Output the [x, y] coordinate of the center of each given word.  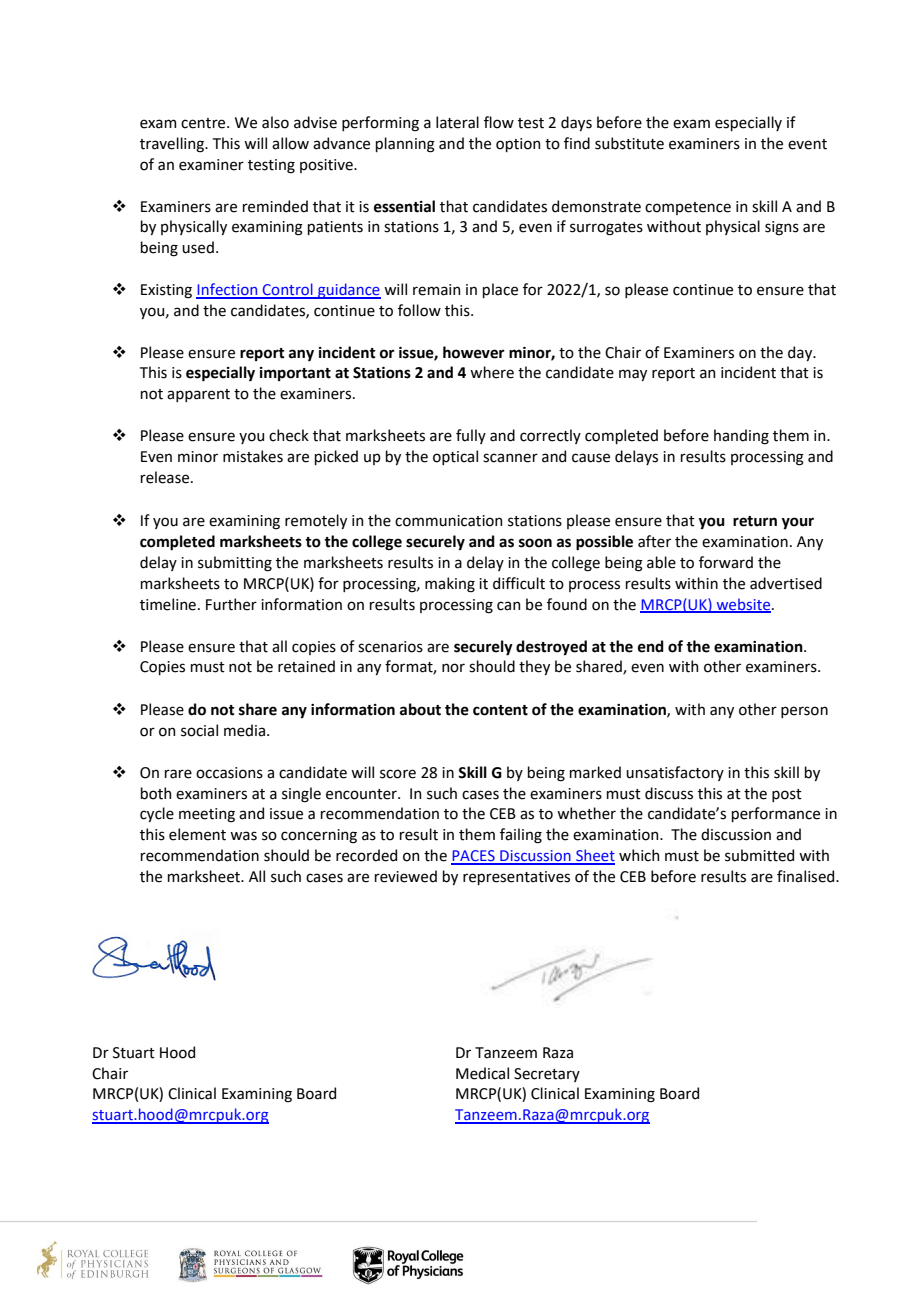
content [500, 710]
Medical [482, 1073]
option [518, 145]
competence [688, 208]
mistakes [253, 456]
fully [471, 436]
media [246, 730]
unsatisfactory [675, 773]
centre [204, 123]
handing [741, 437]
